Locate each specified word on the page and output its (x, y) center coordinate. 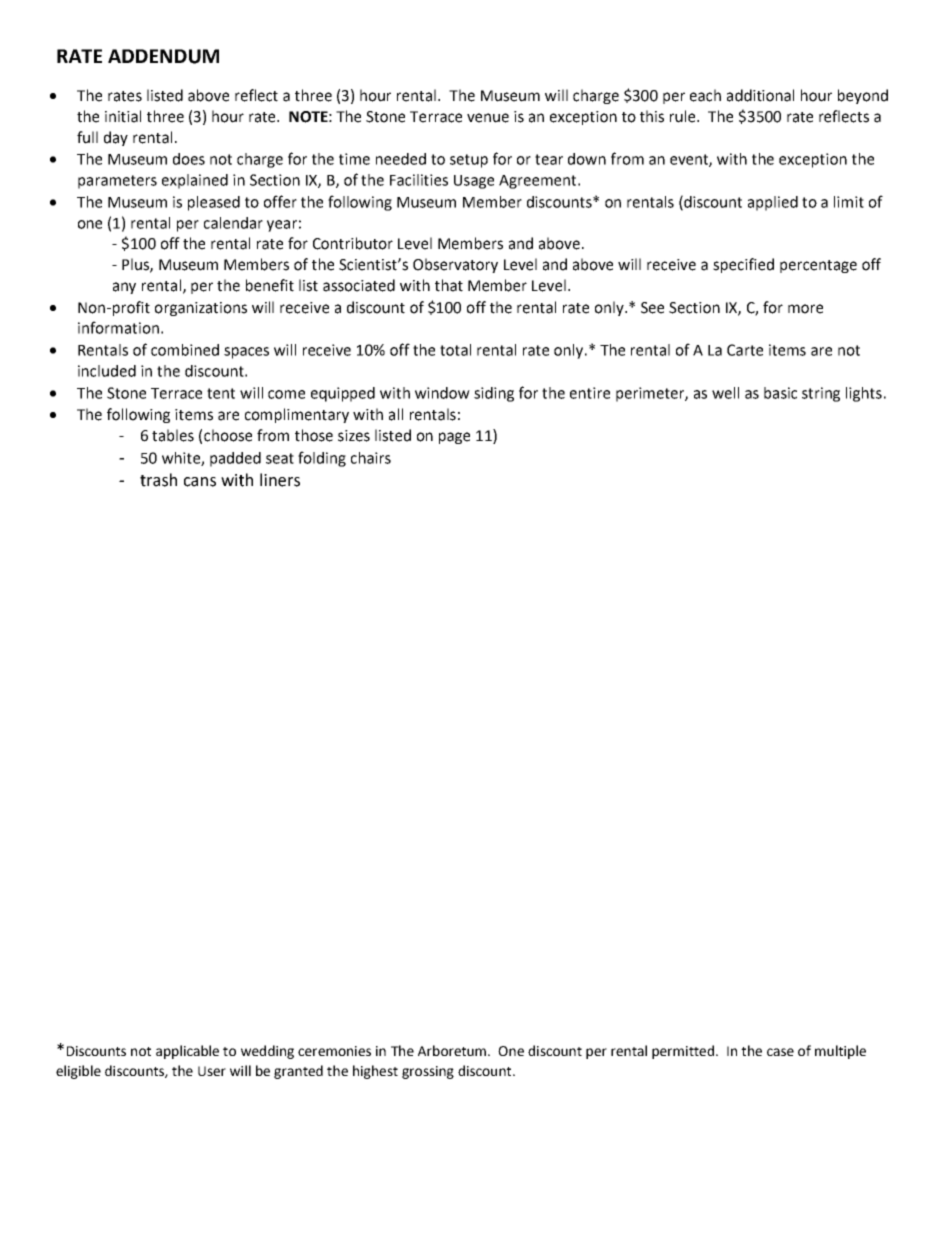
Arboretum (453, 1050)
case (780, 1052)
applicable (187, 1052)
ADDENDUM (163, 56)
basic (780, 393)
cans (200, 482)
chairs (371, 458)
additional (760, 95)
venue (488, 118)
